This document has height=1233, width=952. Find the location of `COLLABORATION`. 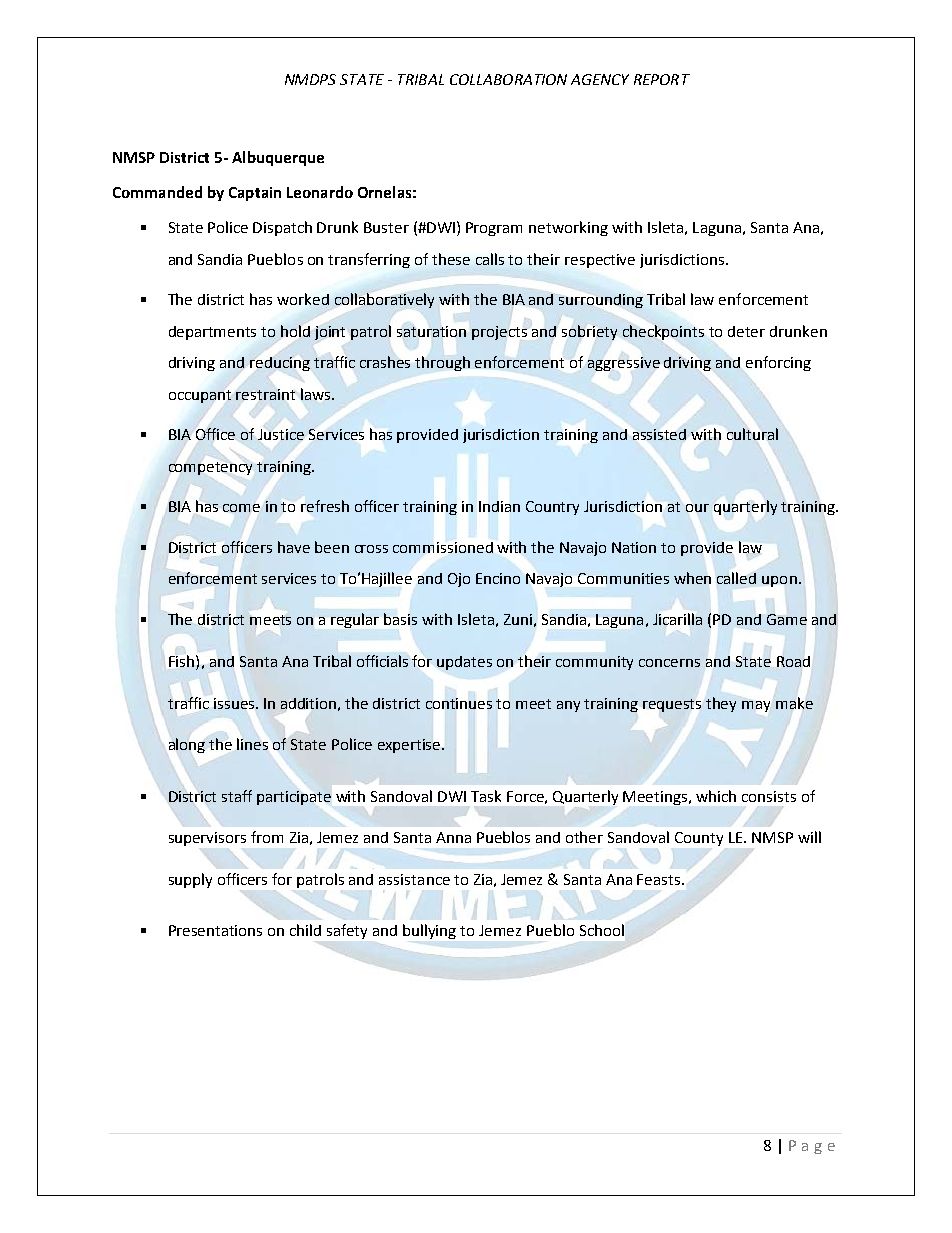

COLLABORATION is located at coordinates (508, 79).
